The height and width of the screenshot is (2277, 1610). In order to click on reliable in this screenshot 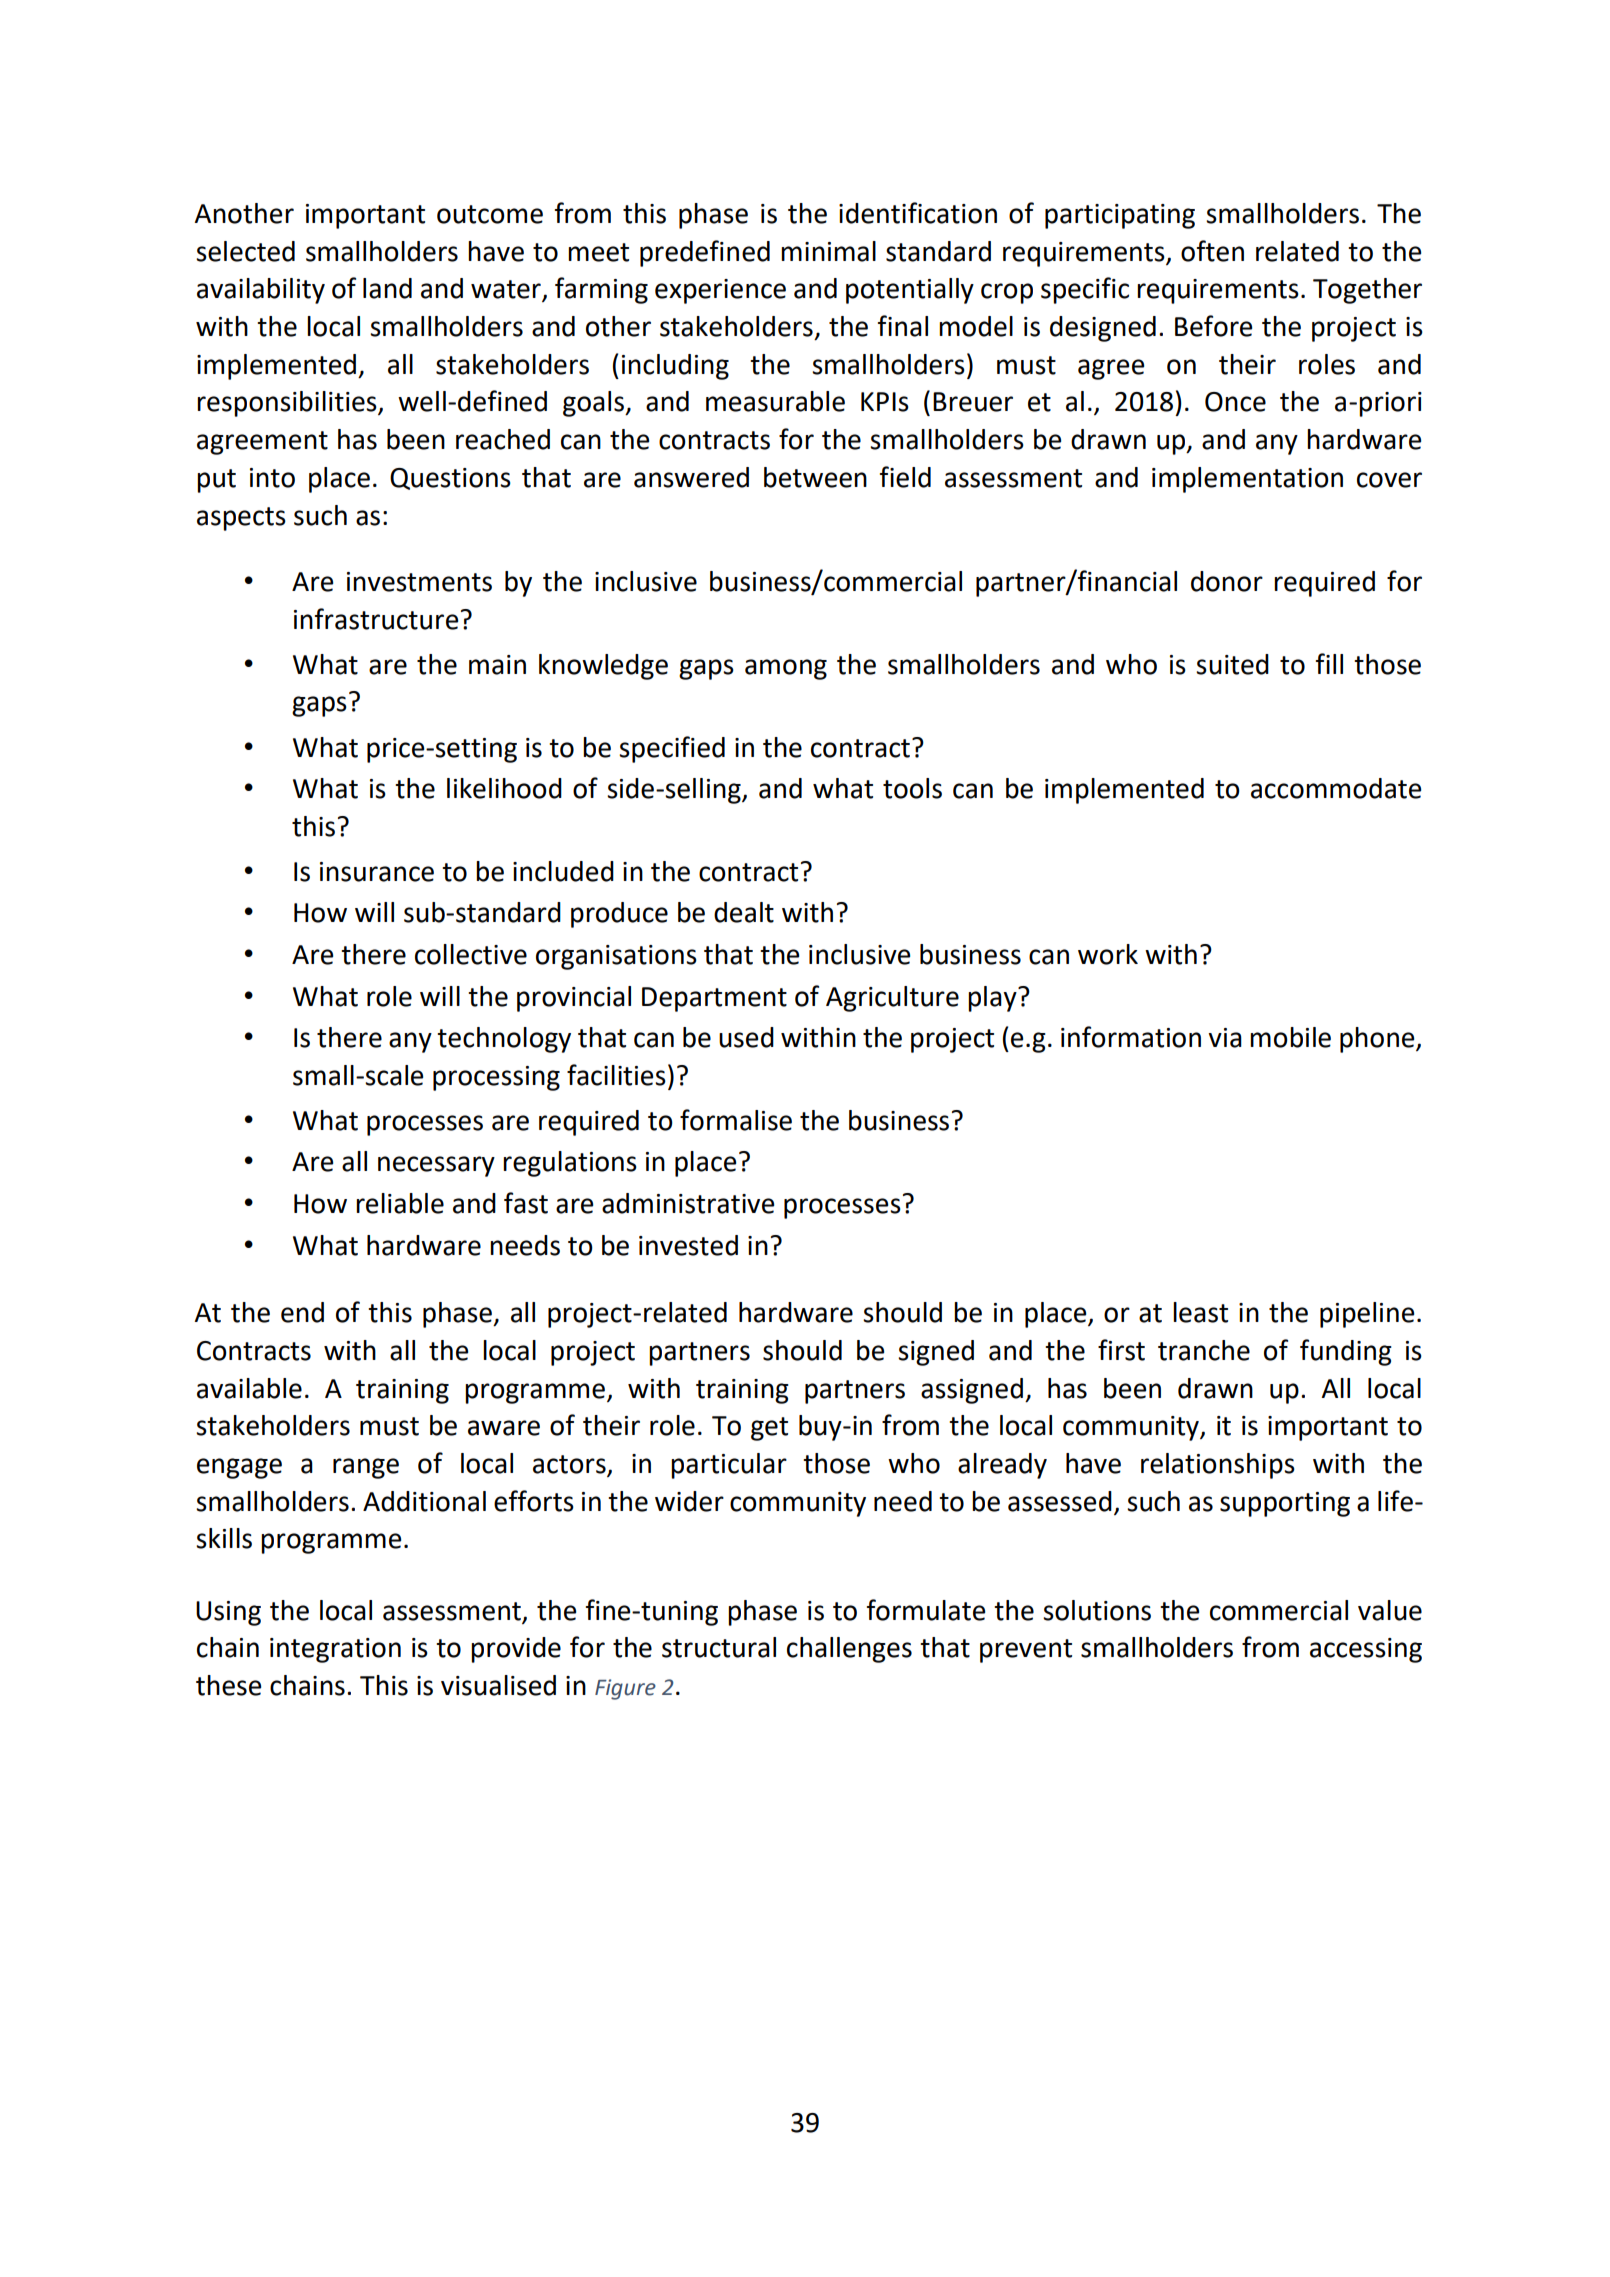, I will do `click(400, 1203)`.
